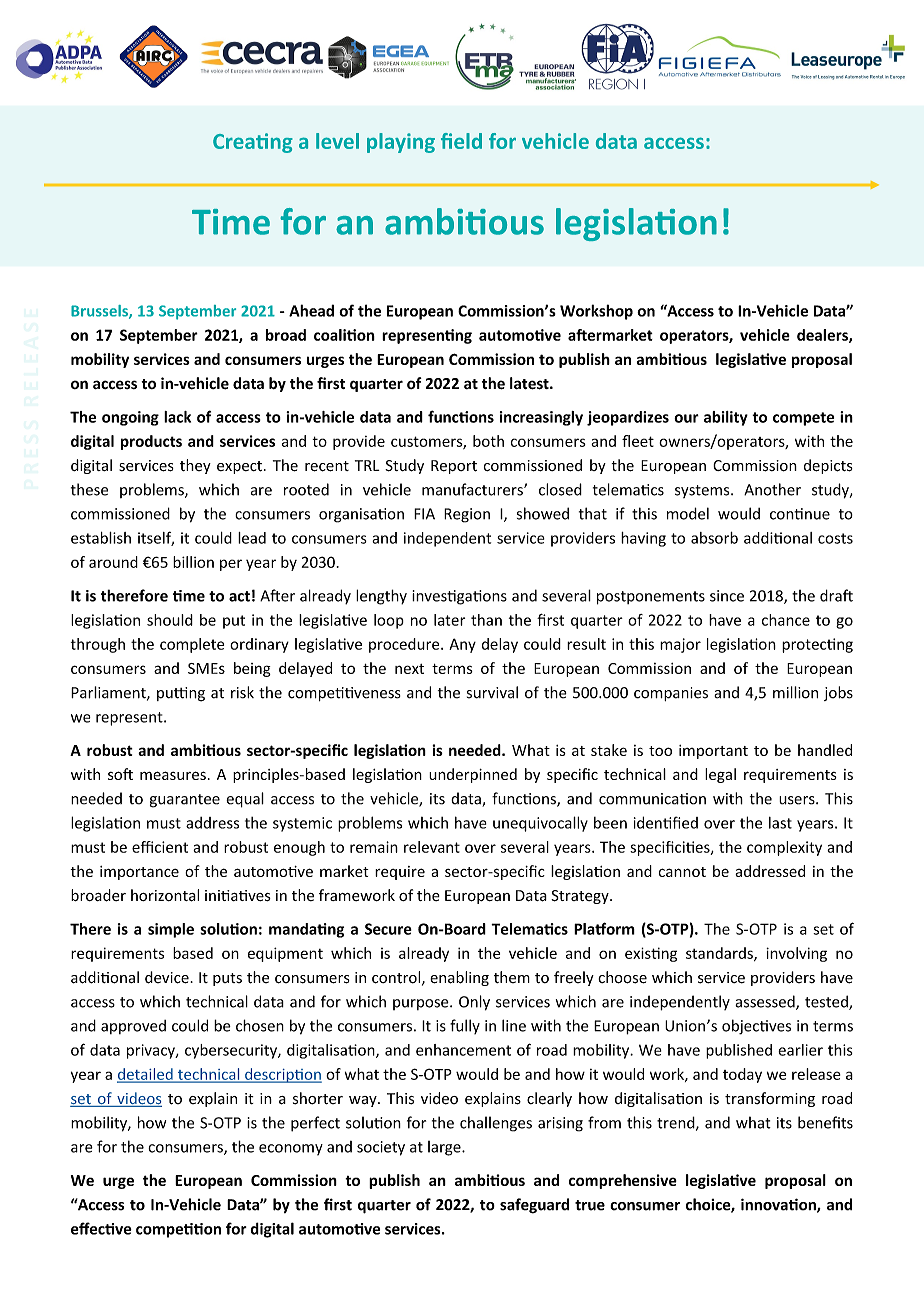  I want to click on competition, so click(178, 1230).
